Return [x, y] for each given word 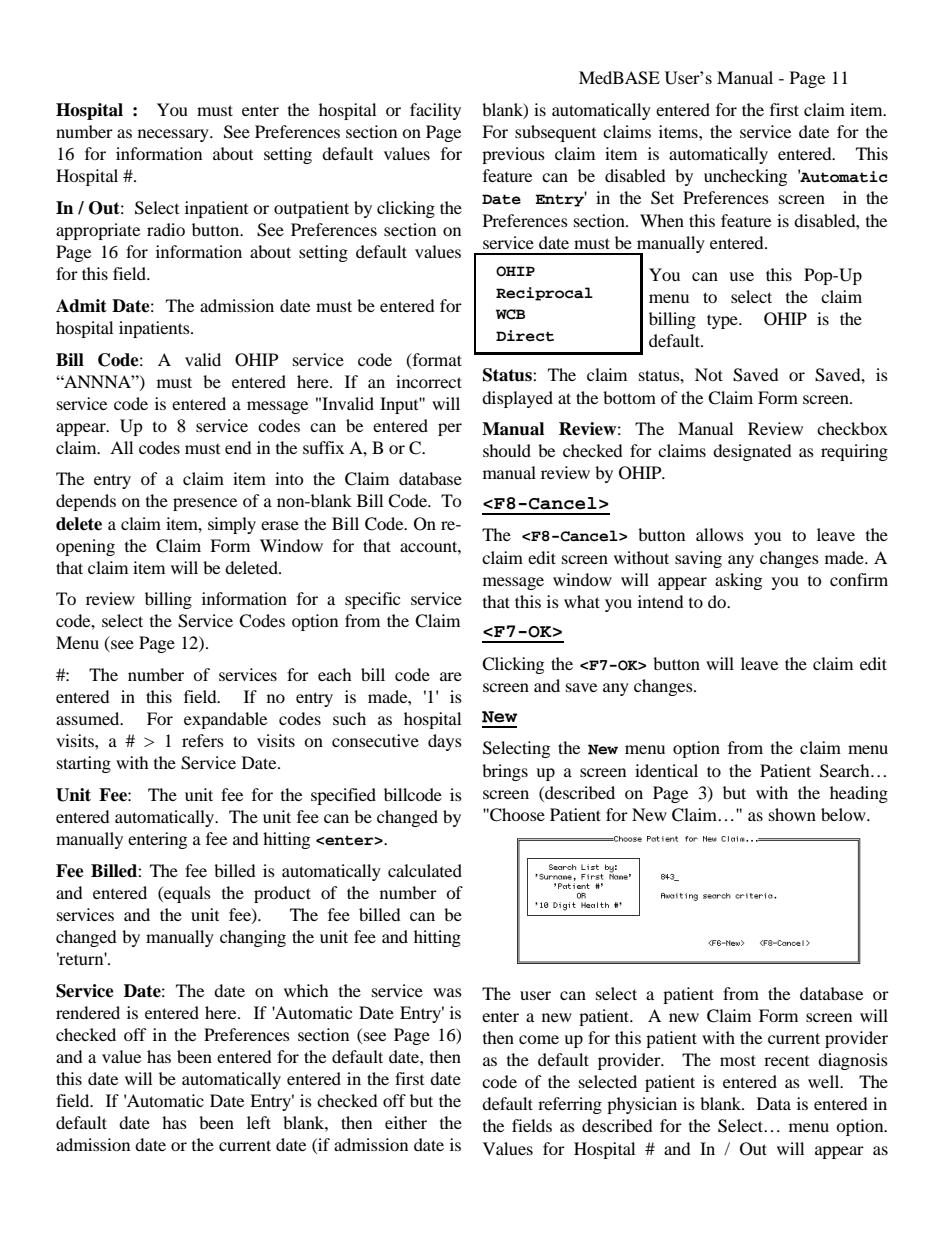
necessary [174, 135]
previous [513, 155]
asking [738, 581]
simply [232, 525]
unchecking [745, 177]
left [259, 1122]
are [451, 676]
